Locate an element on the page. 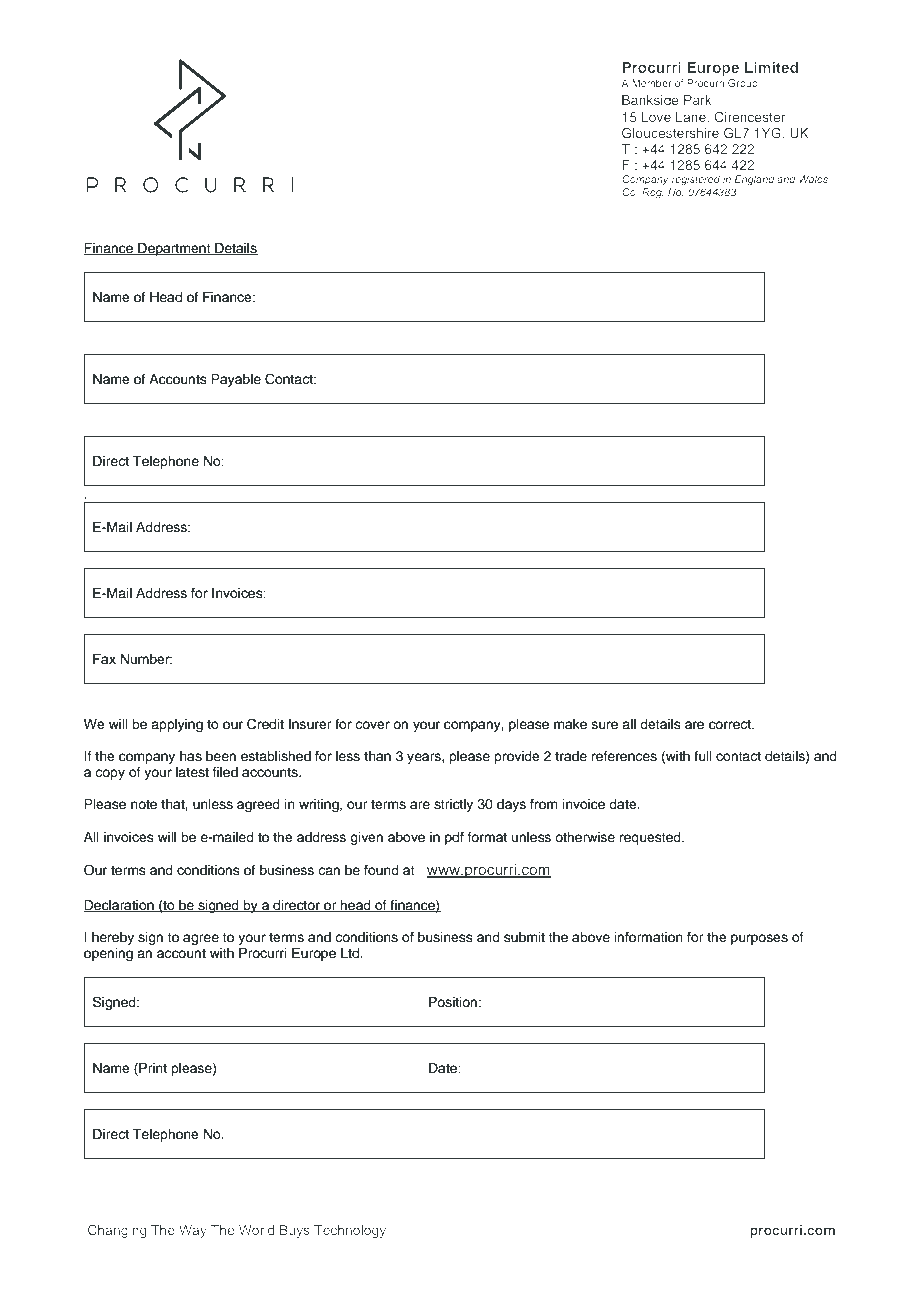 Image resolution: width=924 pixels, height=1309 pixels. Way is located at coordinates (193, 1231).
